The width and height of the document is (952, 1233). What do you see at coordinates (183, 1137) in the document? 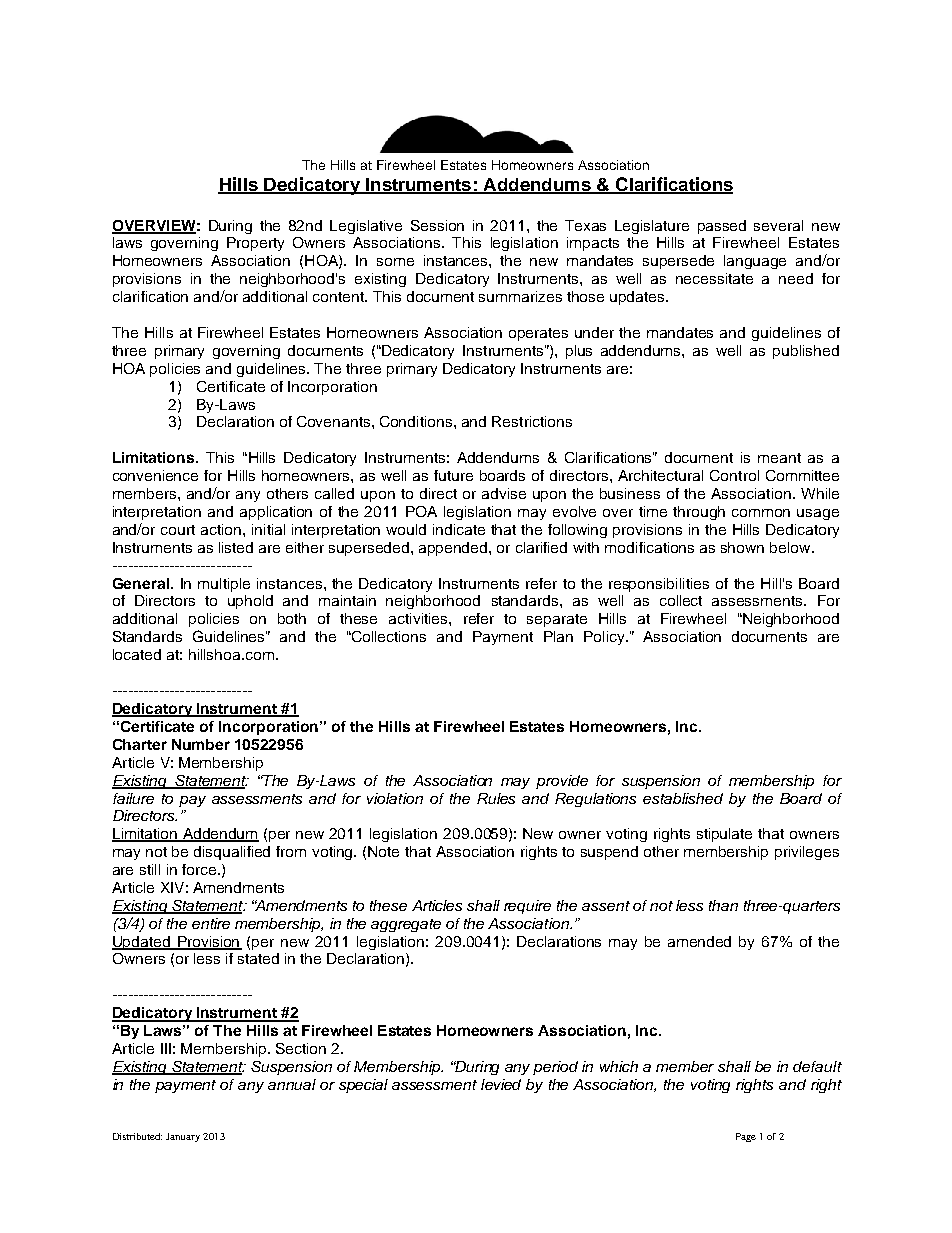
I see `January` at bounding box center [183, 1137].
